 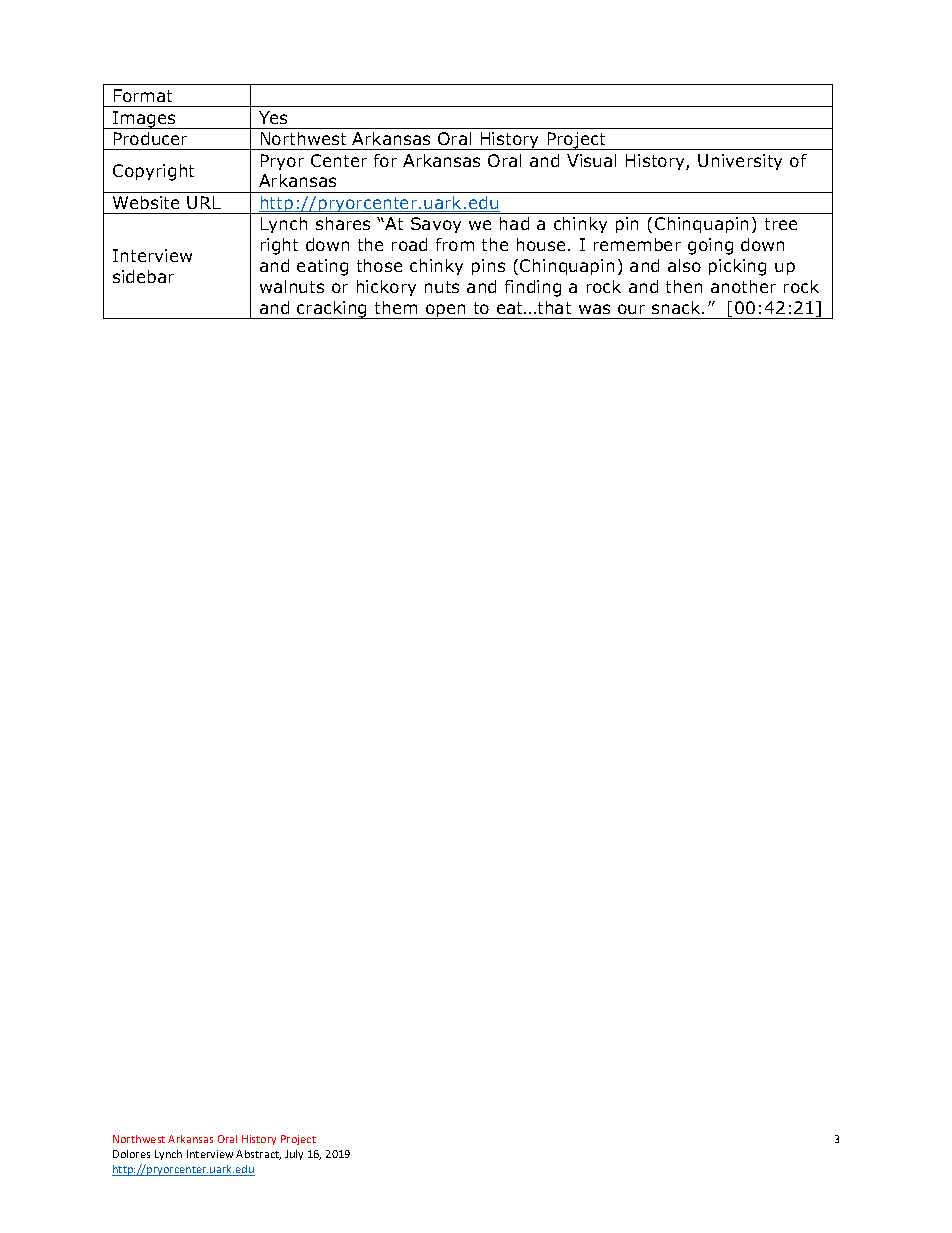 I want to click on then, so click(x=684, y=286).
